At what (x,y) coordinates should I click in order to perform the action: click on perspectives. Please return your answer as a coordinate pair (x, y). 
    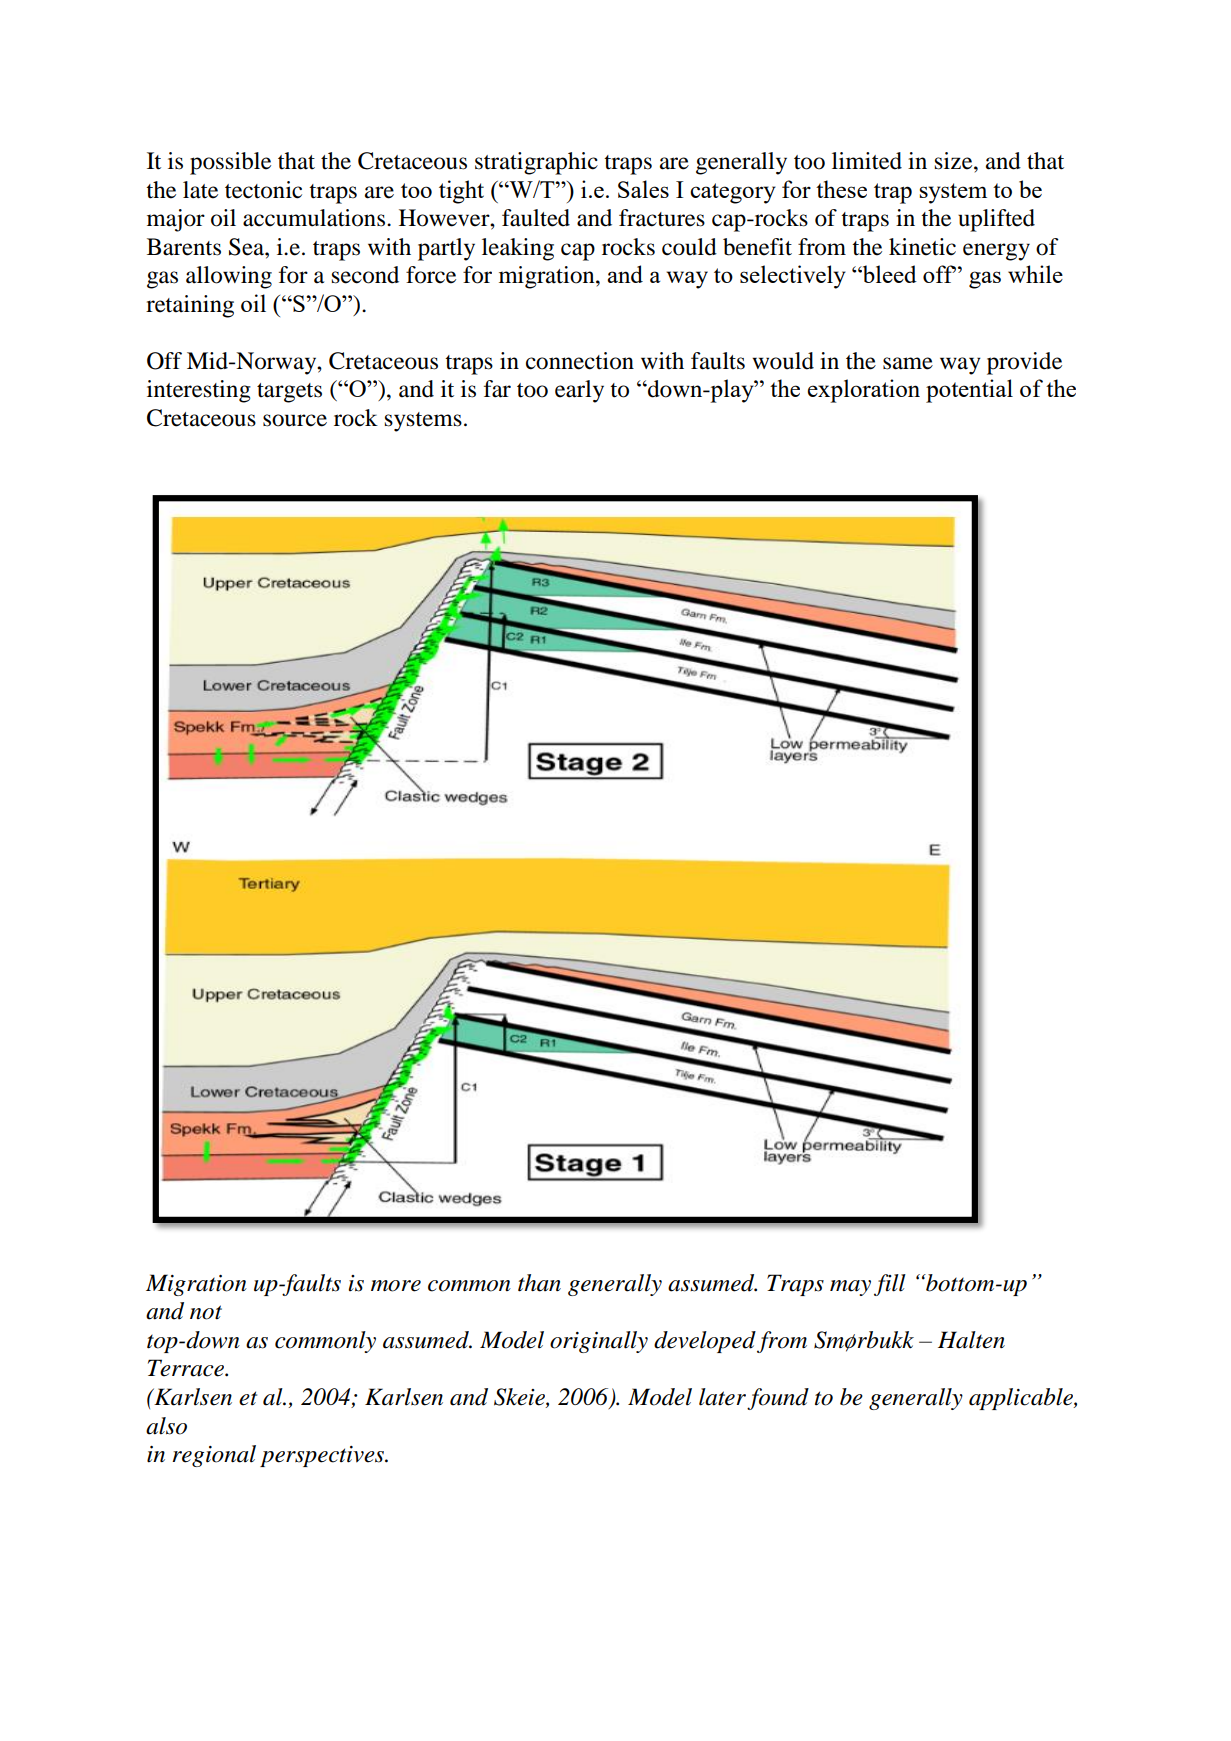
    Looking at the image, I should click on (323, 1456).
